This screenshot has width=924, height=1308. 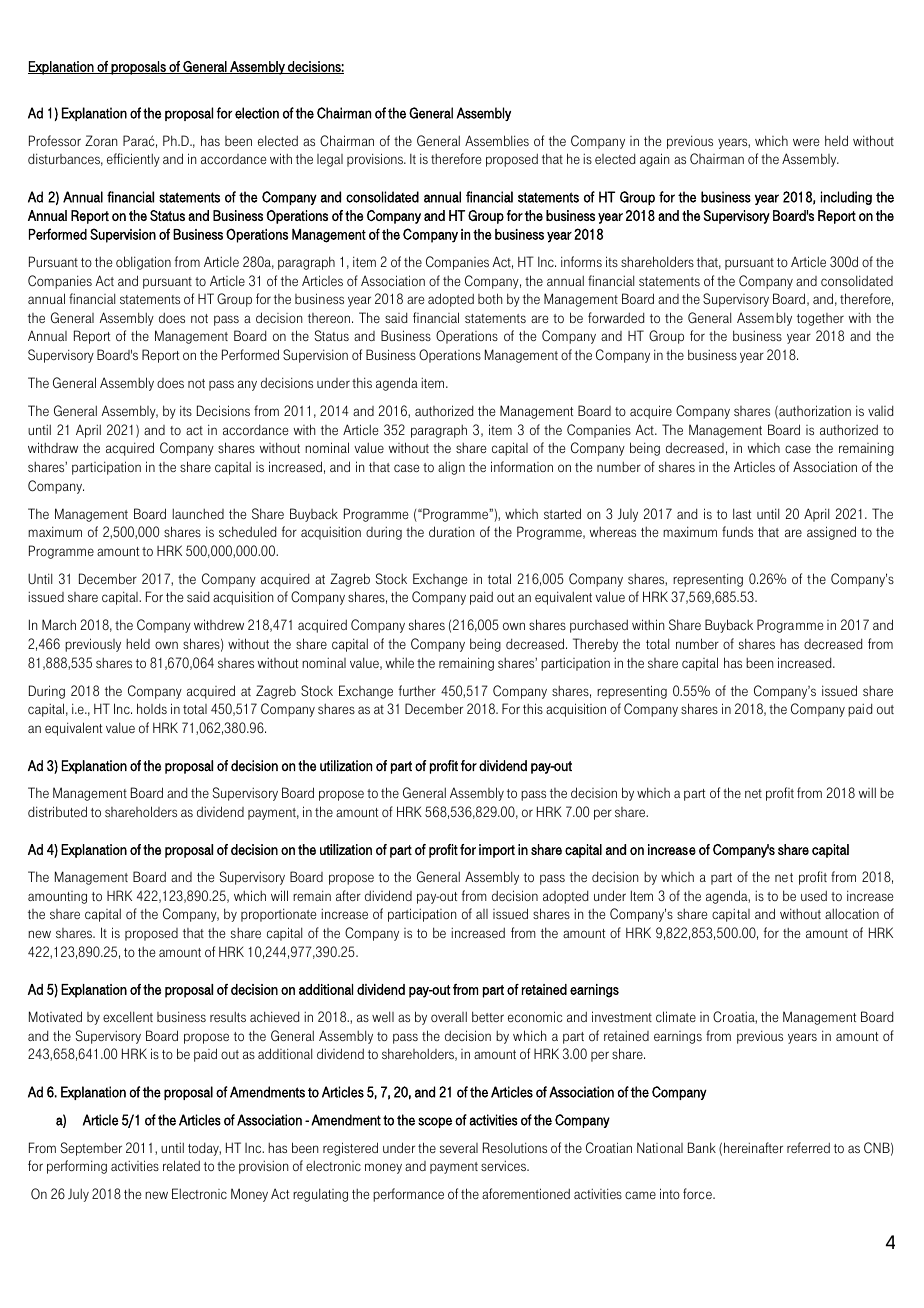 What do you see at coordinates (497, 851) in the screenshot?
I see `import` at bounding box center [497, 851].
